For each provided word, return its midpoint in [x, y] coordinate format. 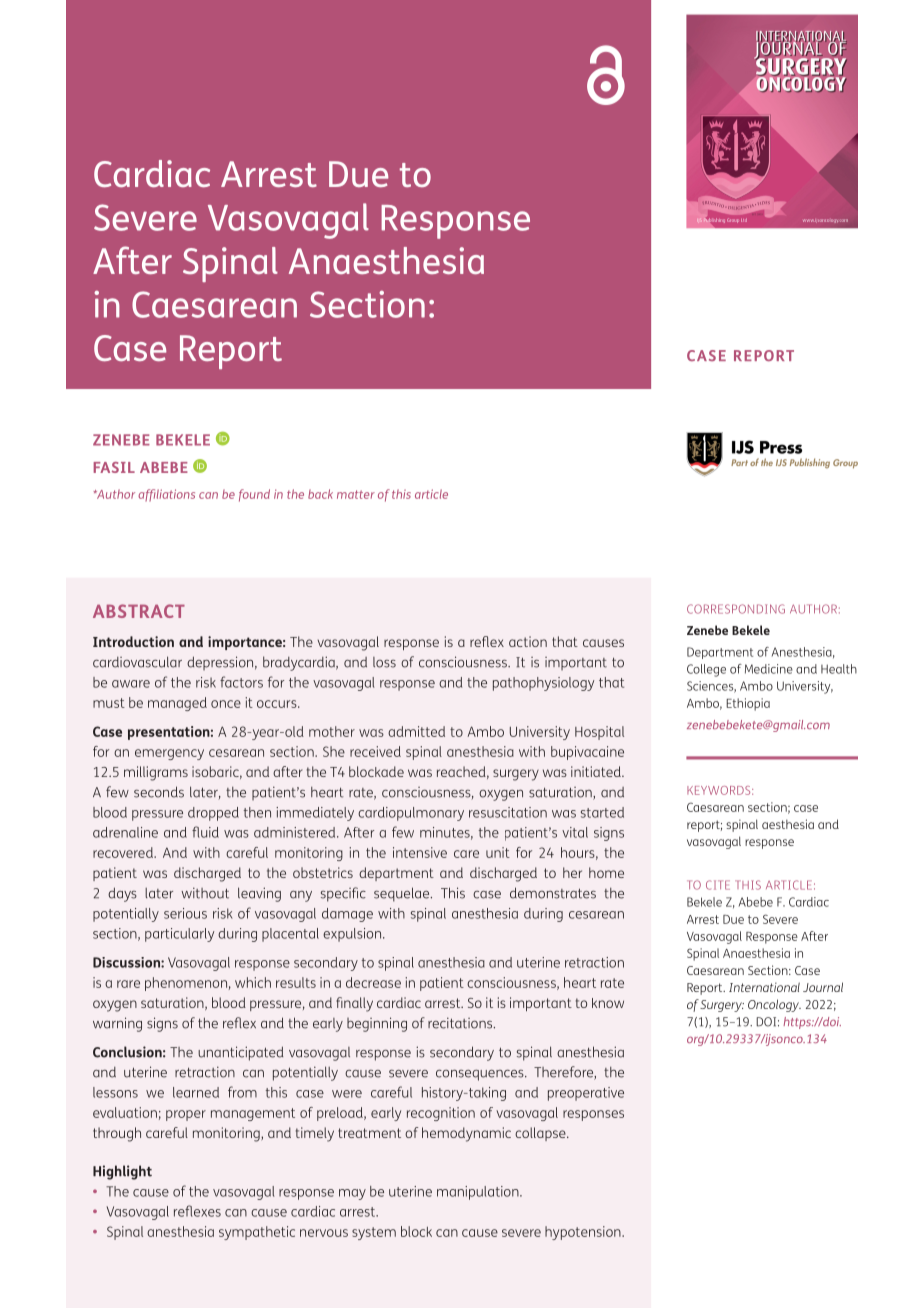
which [253, 982]
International [764, 987]
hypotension [584, 1233]
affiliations [166, 495]
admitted [416, 731]
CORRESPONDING [736, 609]
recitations [461, 1023]
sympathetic [257, 1233]
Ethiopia [748, 704]
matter [356, 494]
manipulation [479, 1193]
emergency [169, 754]
